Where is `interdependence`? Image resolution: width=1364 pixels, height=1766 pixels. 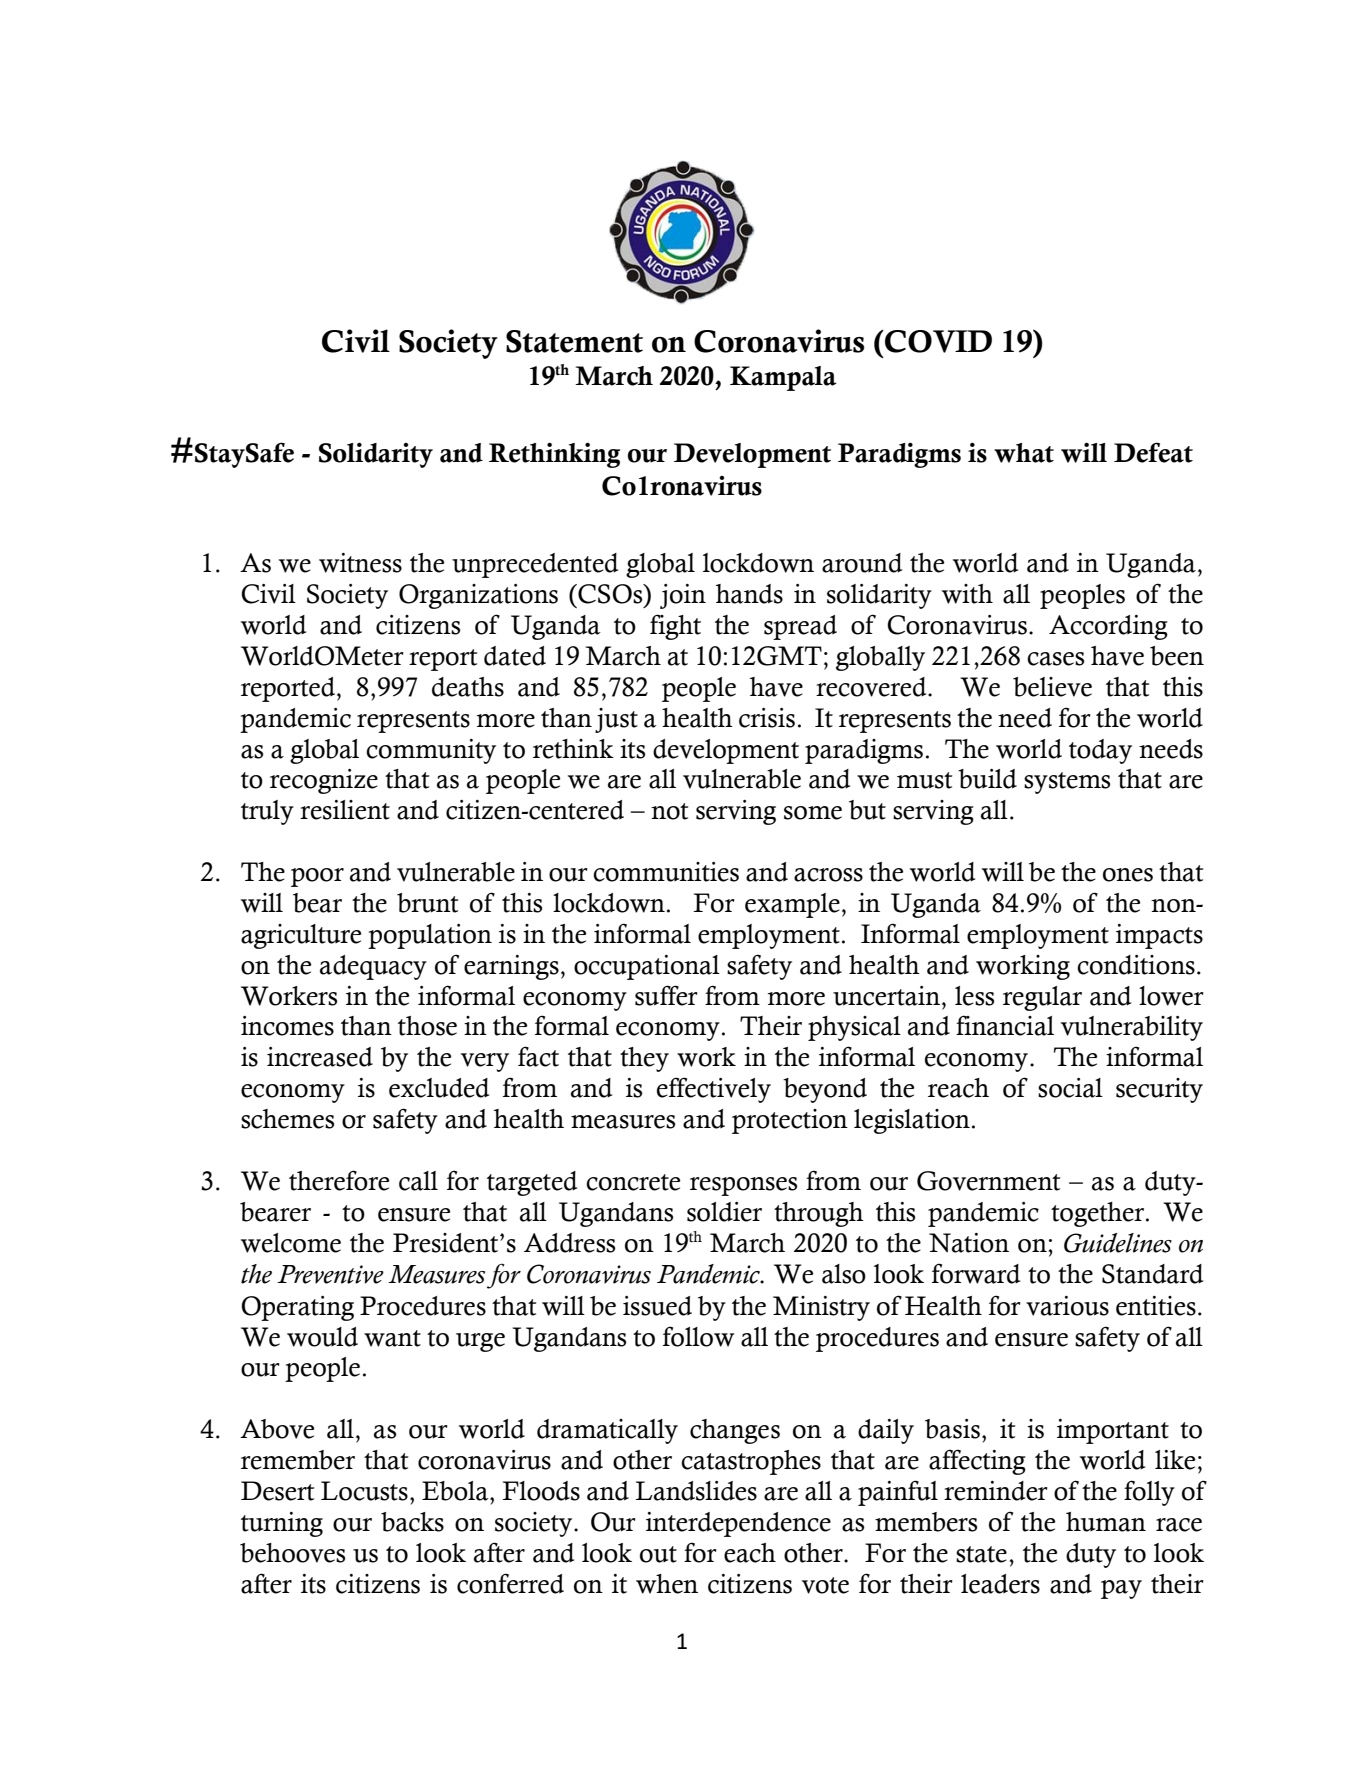
interdependence is located at coordinates (738, 1524).
